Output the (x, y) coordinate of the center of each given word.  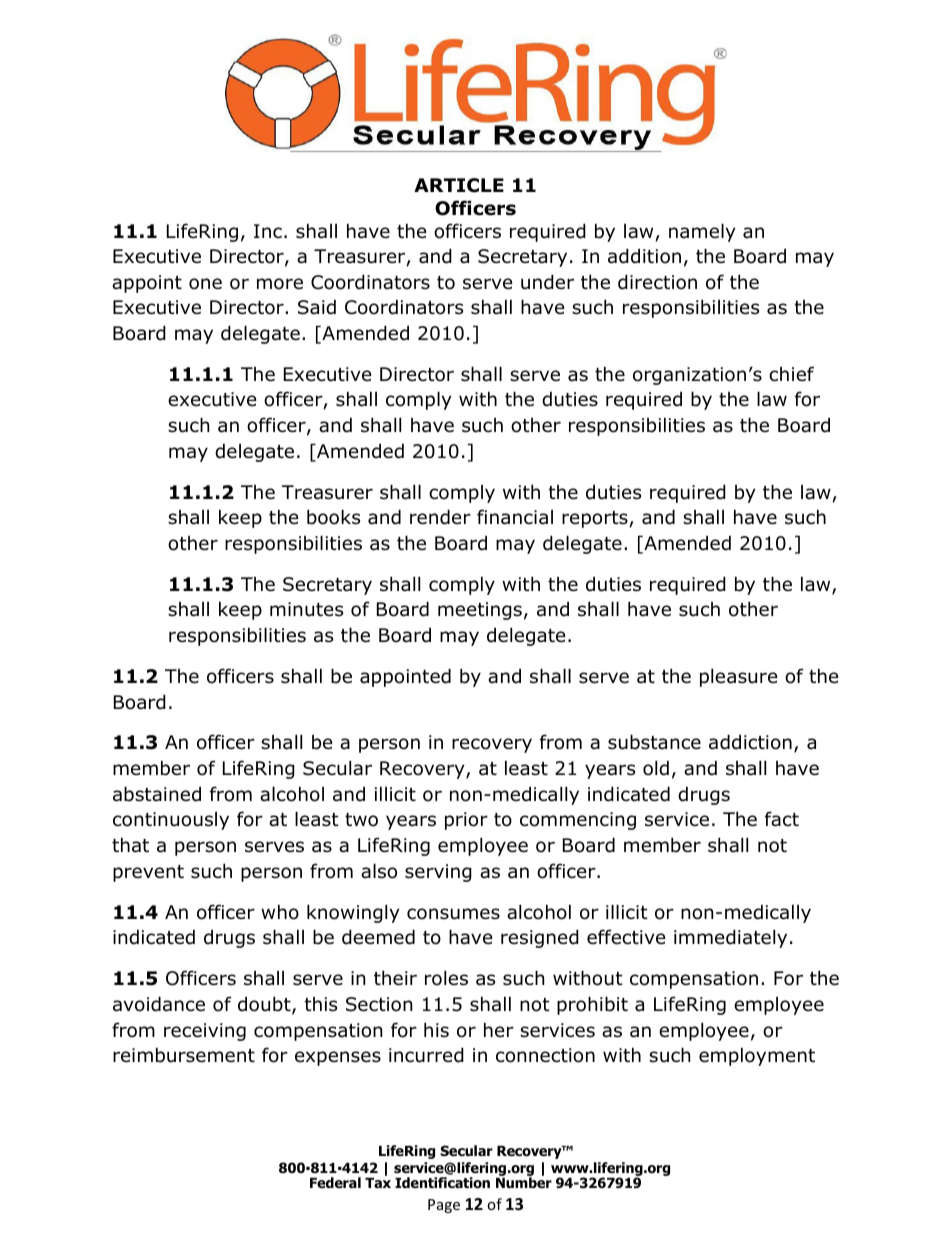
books (333, 517)
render (440, 517)
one (205, 284)
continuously (171, 821)
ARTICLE (459, 185)
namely (702, 232)
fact (782, 819)
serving (438, 873)
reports (595, 519)
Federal (335, 1182)
